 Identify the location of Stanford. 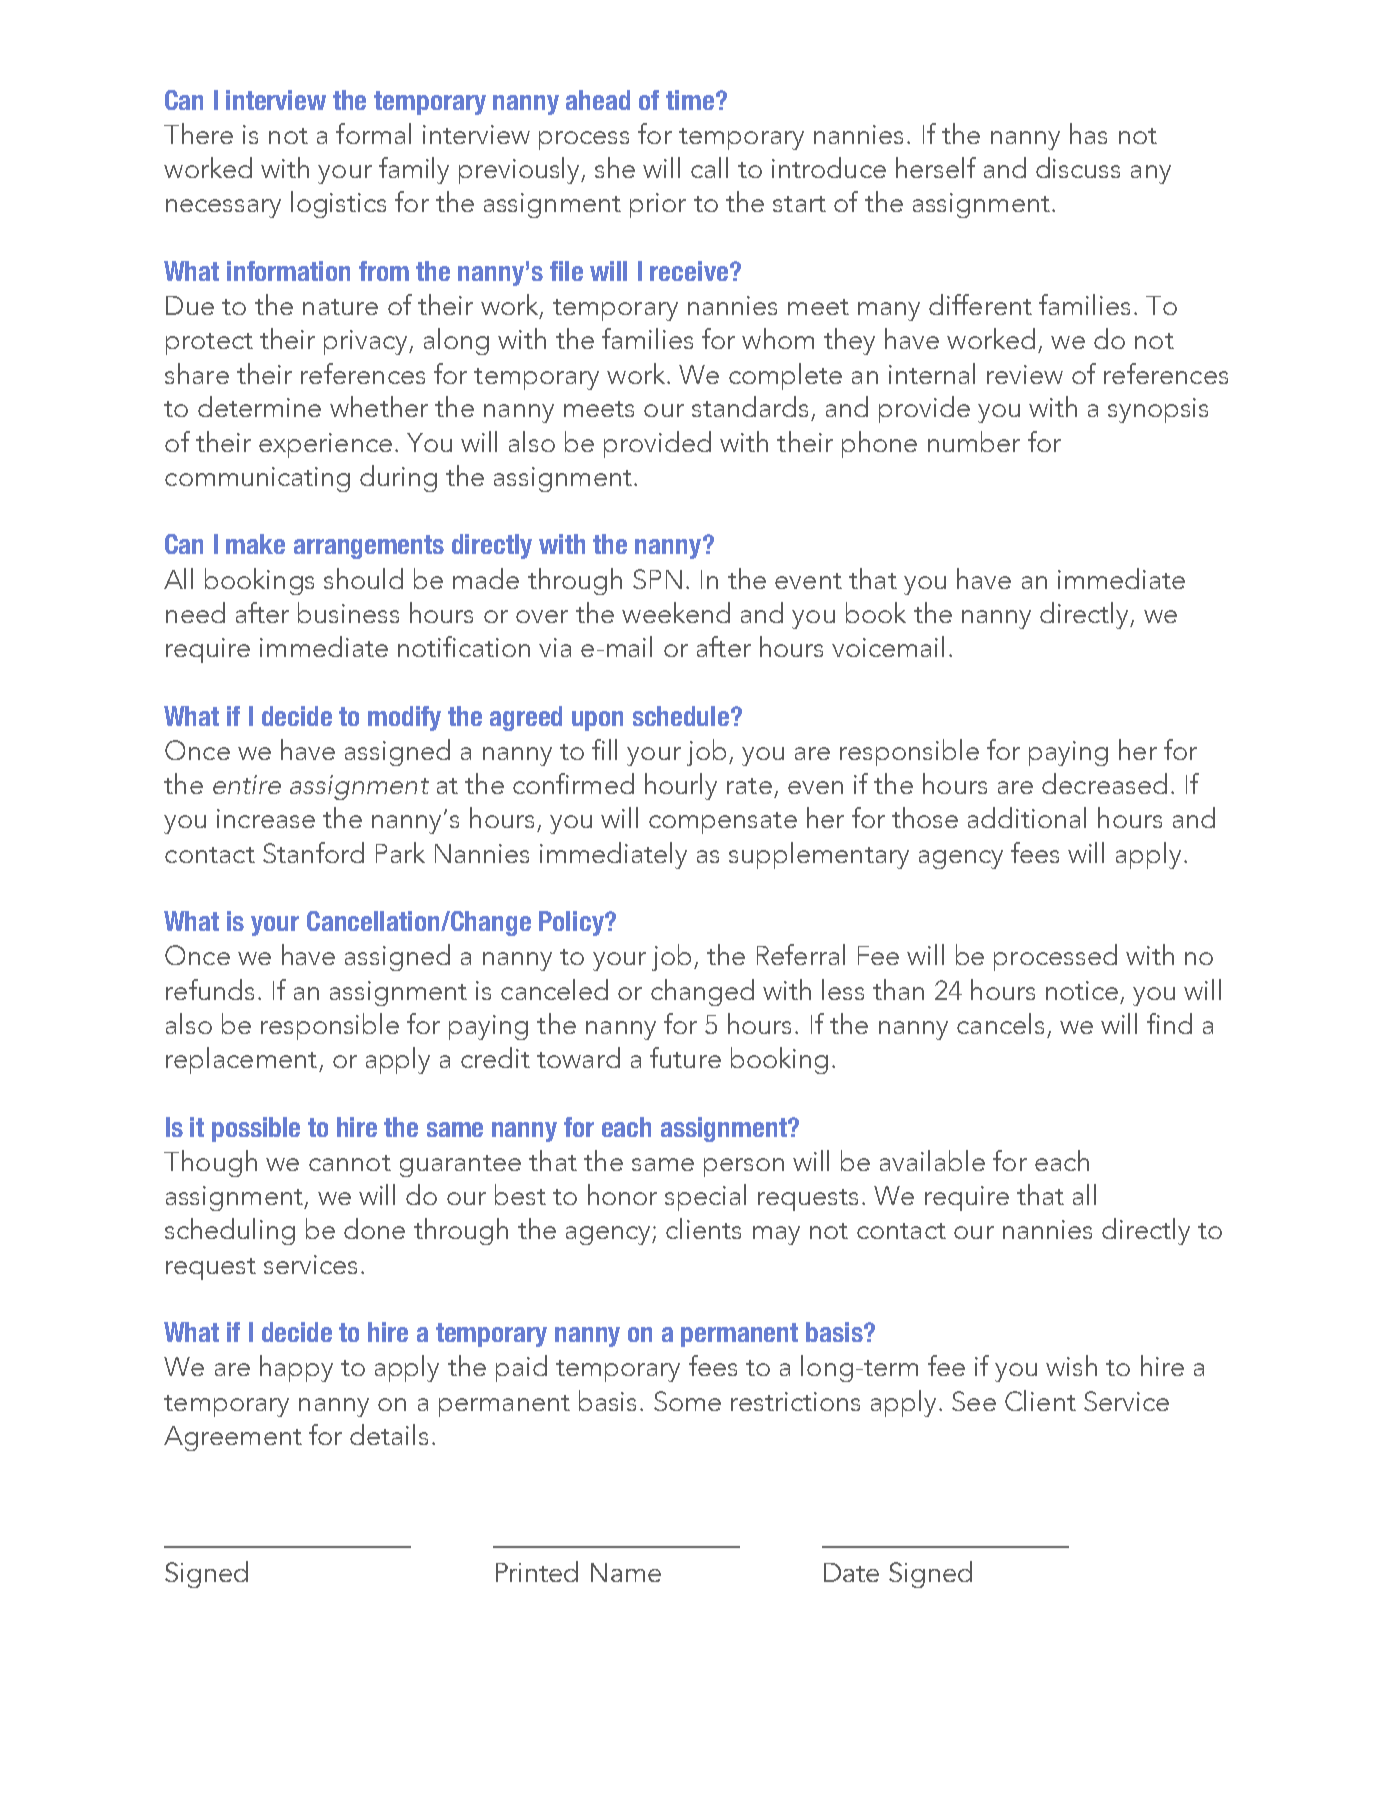
(313, 852).
